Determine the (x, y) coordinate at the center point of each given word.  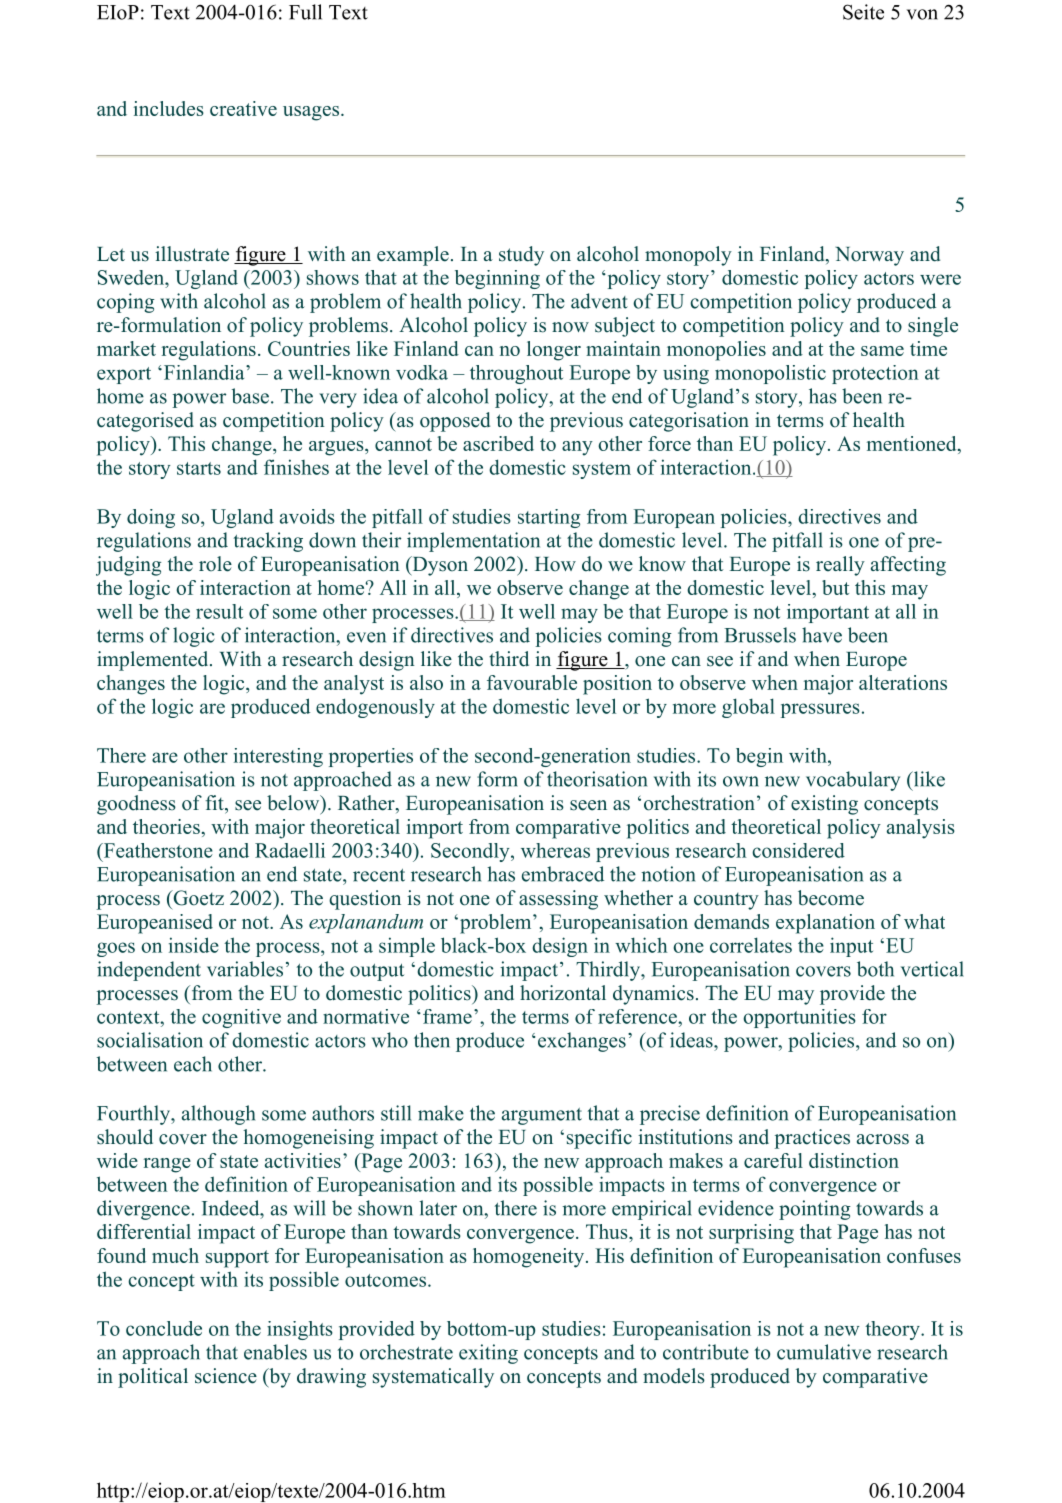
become (831, 898)
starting (549, 518)
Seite (863, 12)
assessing (558, 900)
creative (243, 108)
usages (312, 113)
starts (199, 468)
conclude (164, 1328)
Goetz (197, 898)
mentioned (913, 443)
